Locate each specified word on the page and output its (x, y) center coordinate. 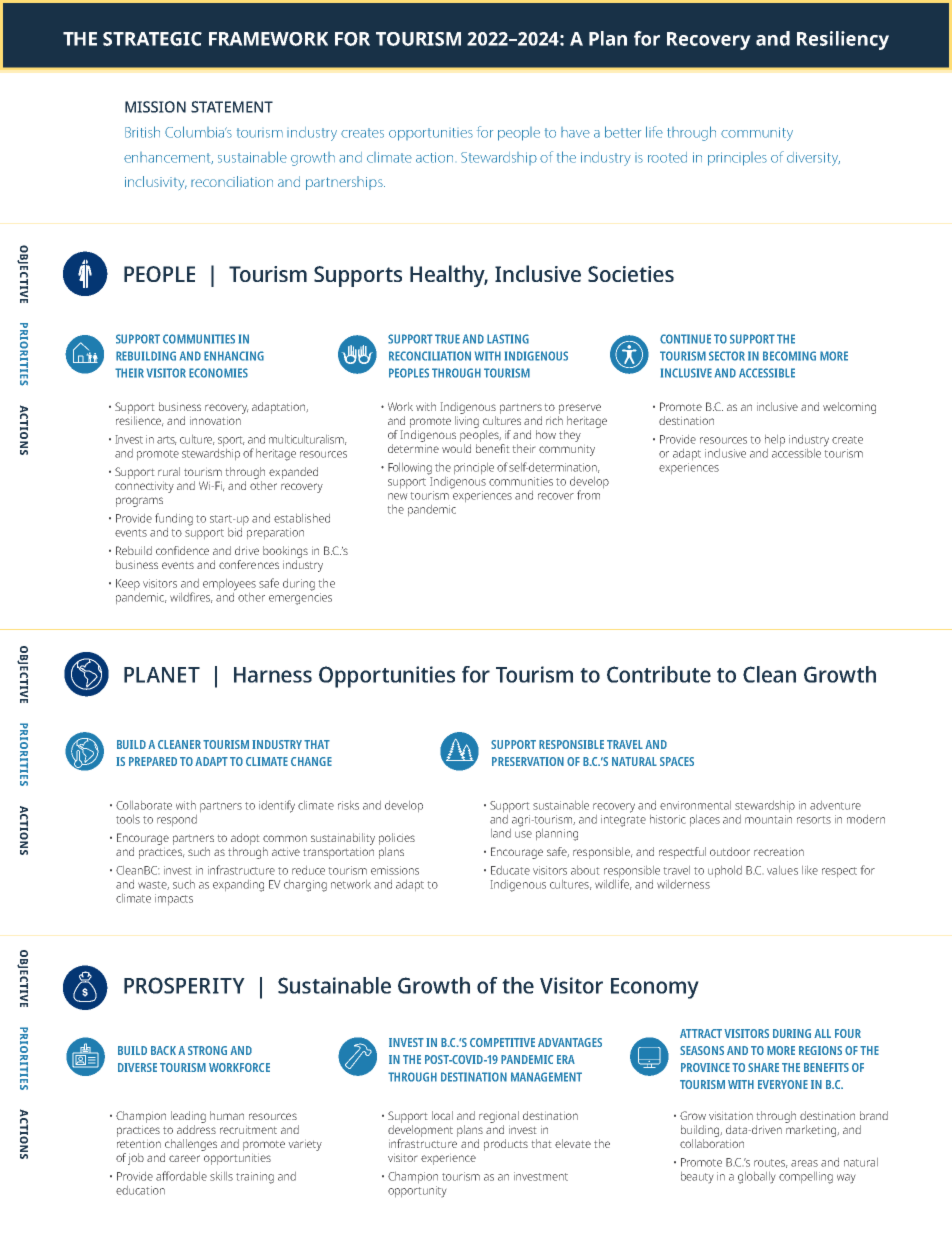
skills (221, 1176)
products (506, 1145)
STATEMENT (232, 107)
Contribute (659, 674)
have (575, 132)
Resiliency (843, 40)
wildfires (191, 597)
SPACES (677, 761)
